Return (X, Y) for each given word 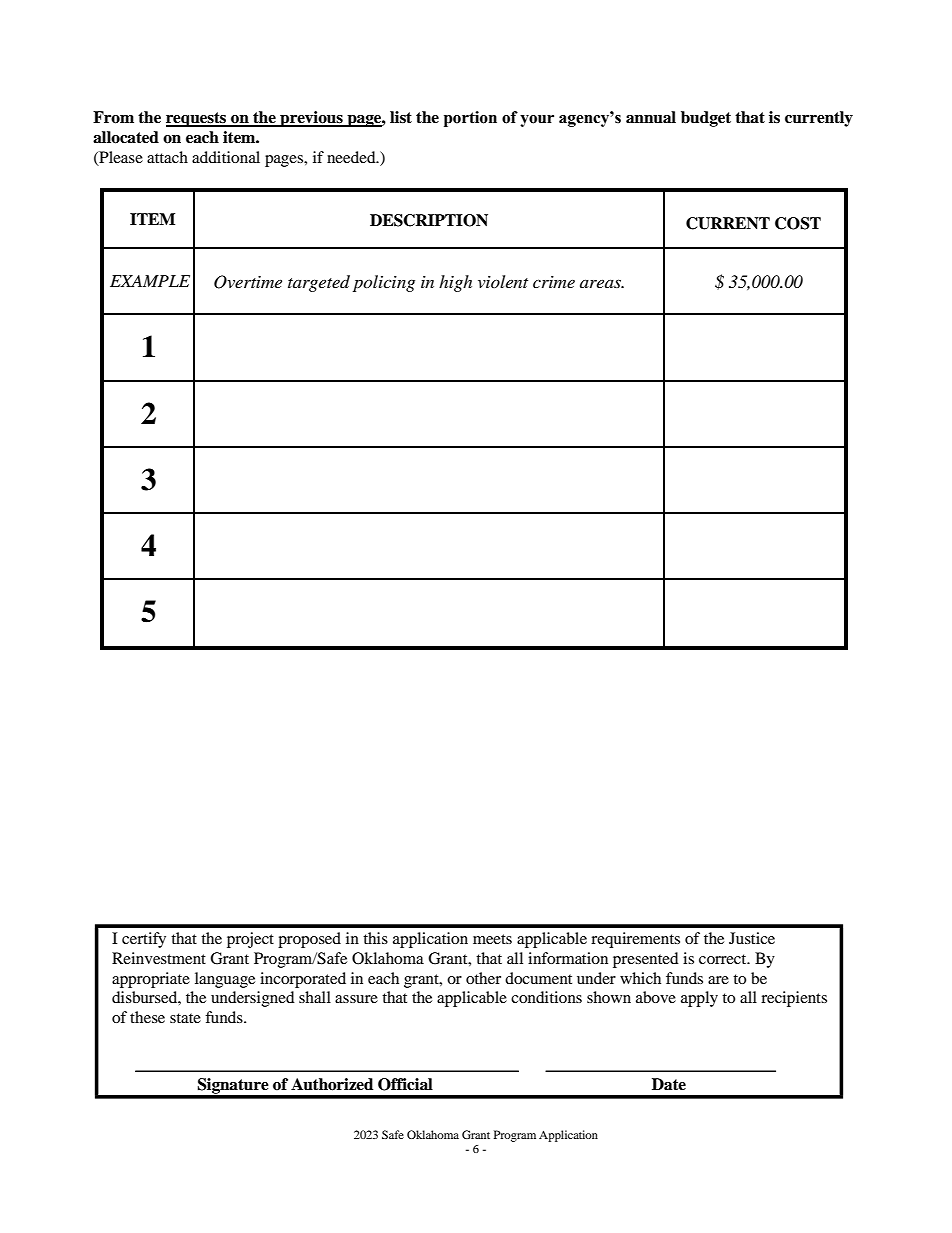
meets (492, 939)
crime (554, 282)
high (455, 283)
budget (706, 119)
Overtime (248, 282)
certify (144, 940)
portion (470, 119)
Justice (752, 938)
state (185, 1018)
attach (167, 157)
